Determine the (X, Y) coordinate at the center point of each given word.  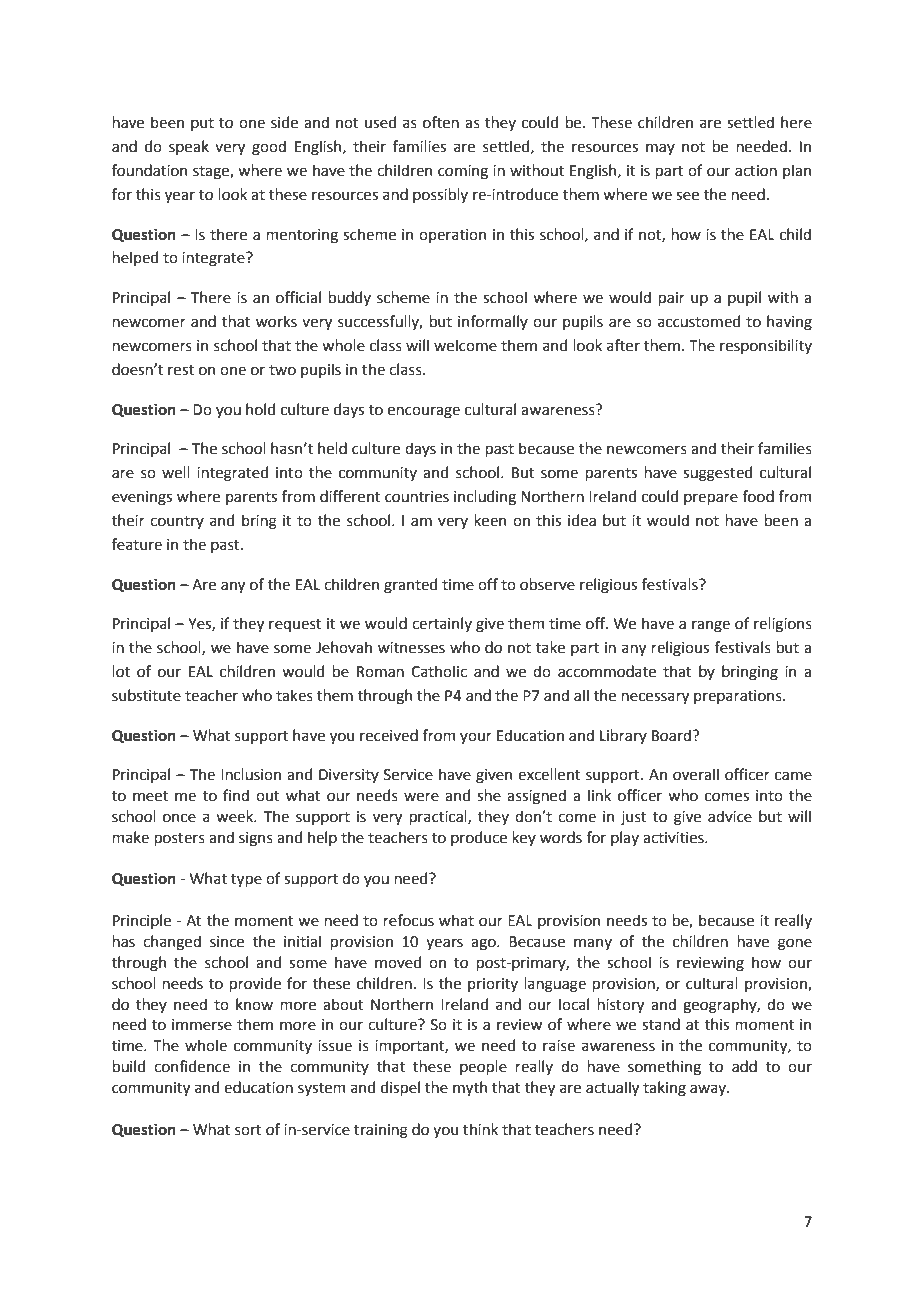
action (756, 171)
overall (696, 774)
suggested (717, 474)
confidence (192, 1066)
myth (470, 1088)
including (485, 498)
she (489, 795)
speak (189, 147)
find (236, 795)
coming (463, 172)
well (176, 472)
